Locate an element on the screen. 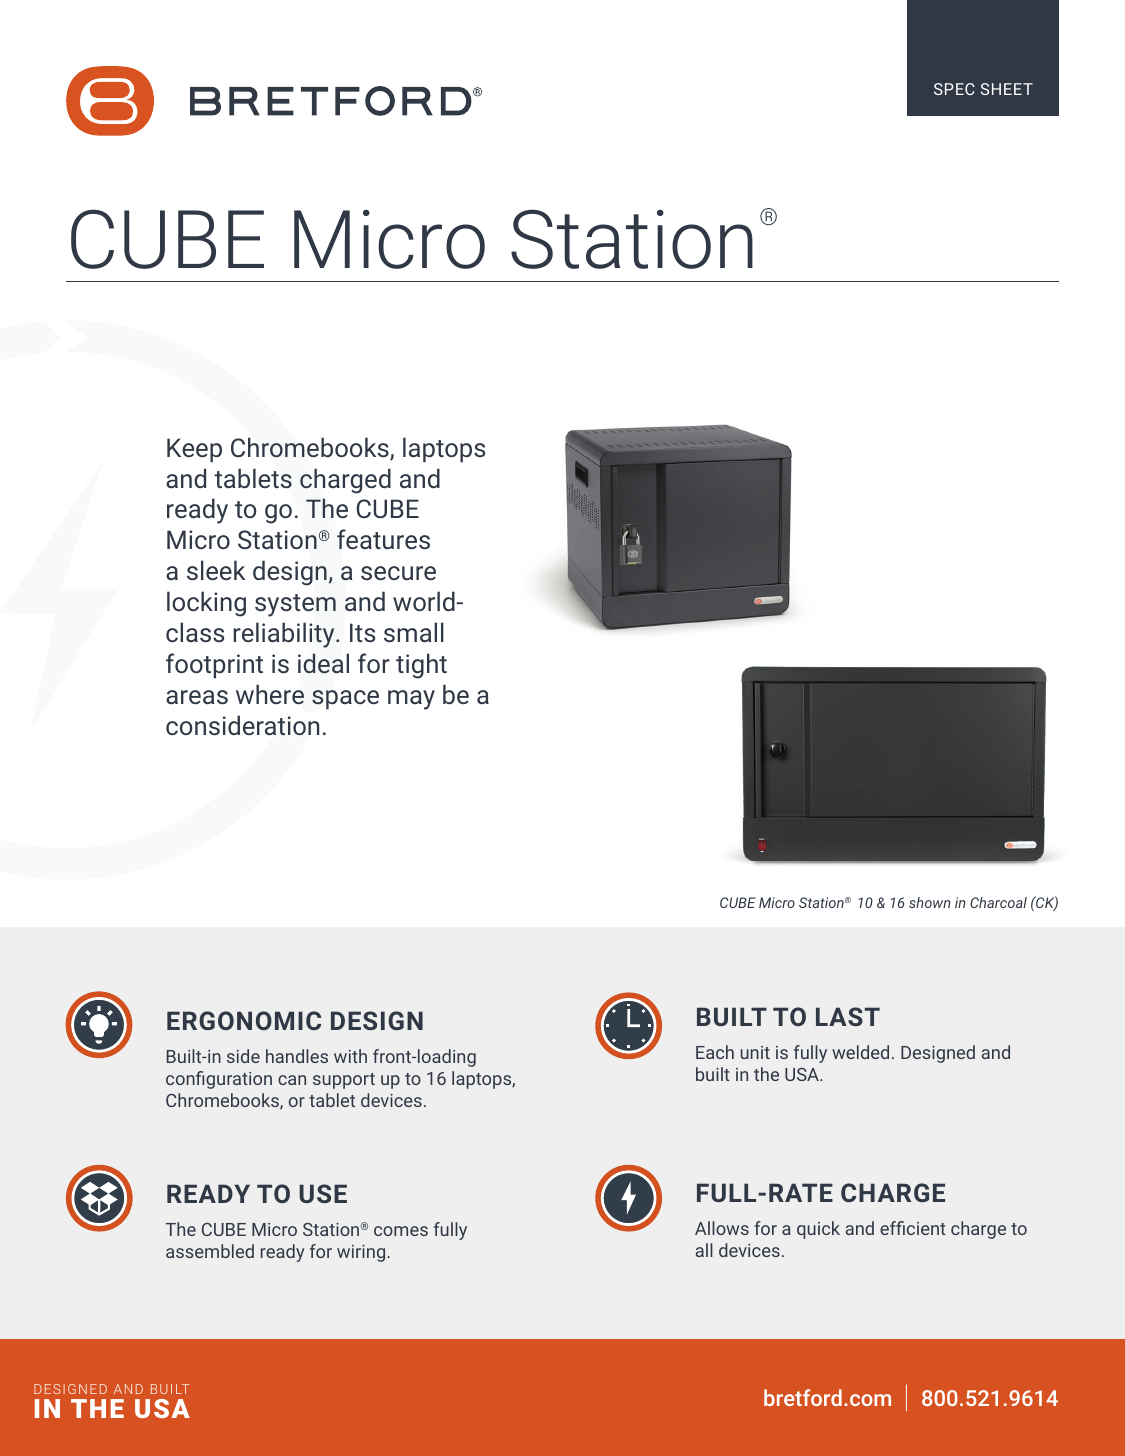 This screenshot has height=1456, width=1125. Each is located at coordinates (715, 1052).
